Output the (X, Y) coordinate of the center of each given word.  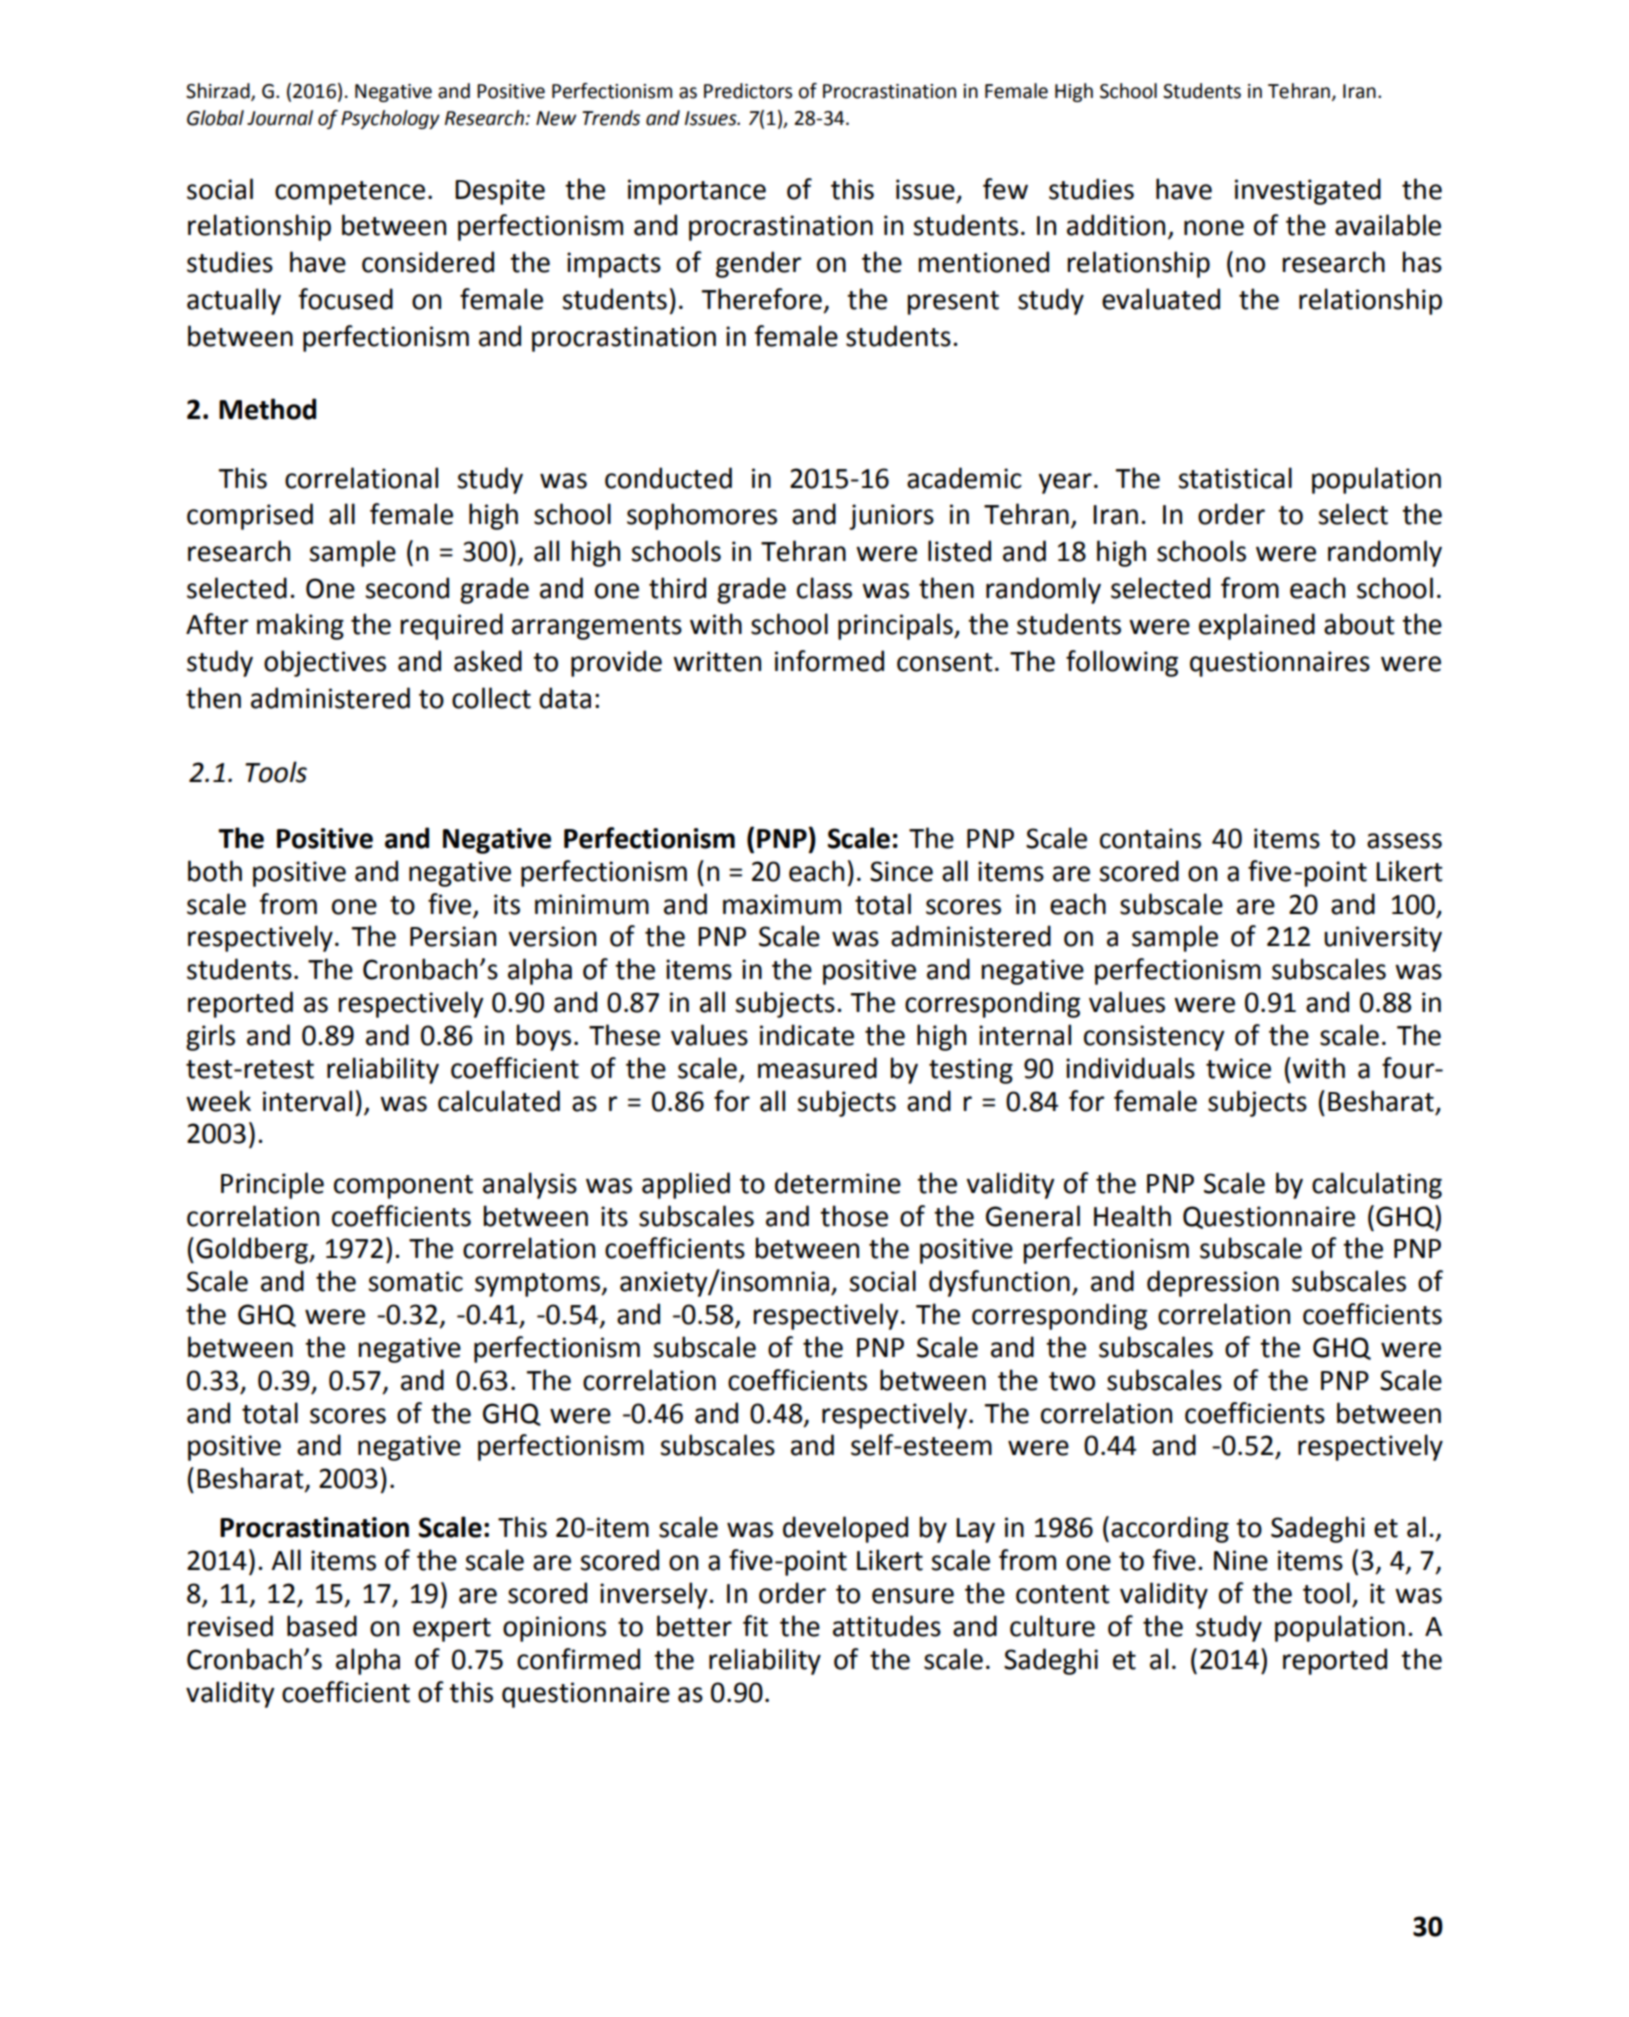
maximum (782, 904)
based (322, 1626)
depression (1213, 1283)
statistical (1235, 478)
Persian (453, 936)
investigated (1308, 191)
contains (1150, 838)
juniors (891, 517)
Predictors (748, 91)
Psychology (390, 119)
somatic (415, 1281)
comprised (250, 516)
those (854, 1216)
